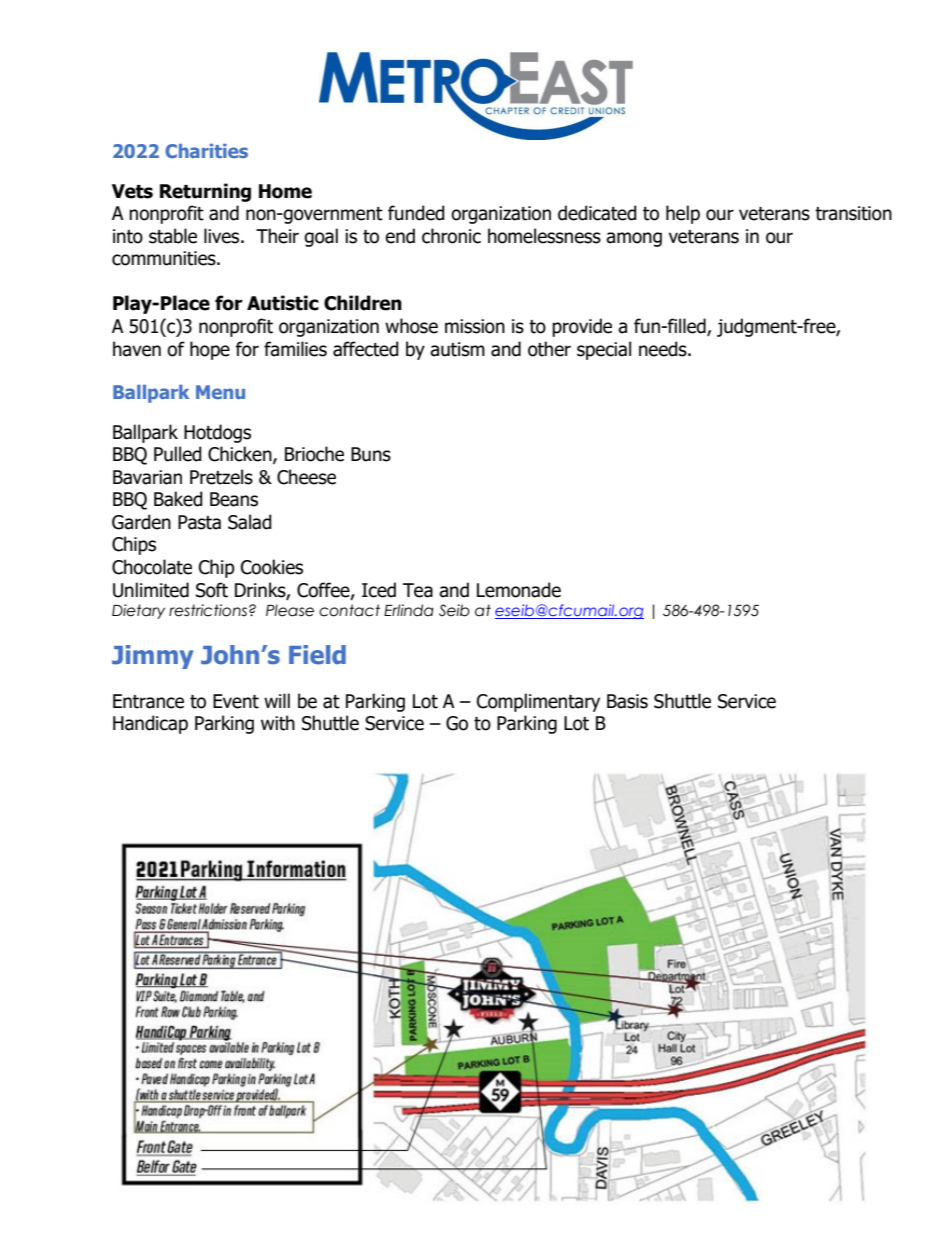 The height and width of the screenshot is (1233, 952). I want to click on funded, so click(416, 213).
